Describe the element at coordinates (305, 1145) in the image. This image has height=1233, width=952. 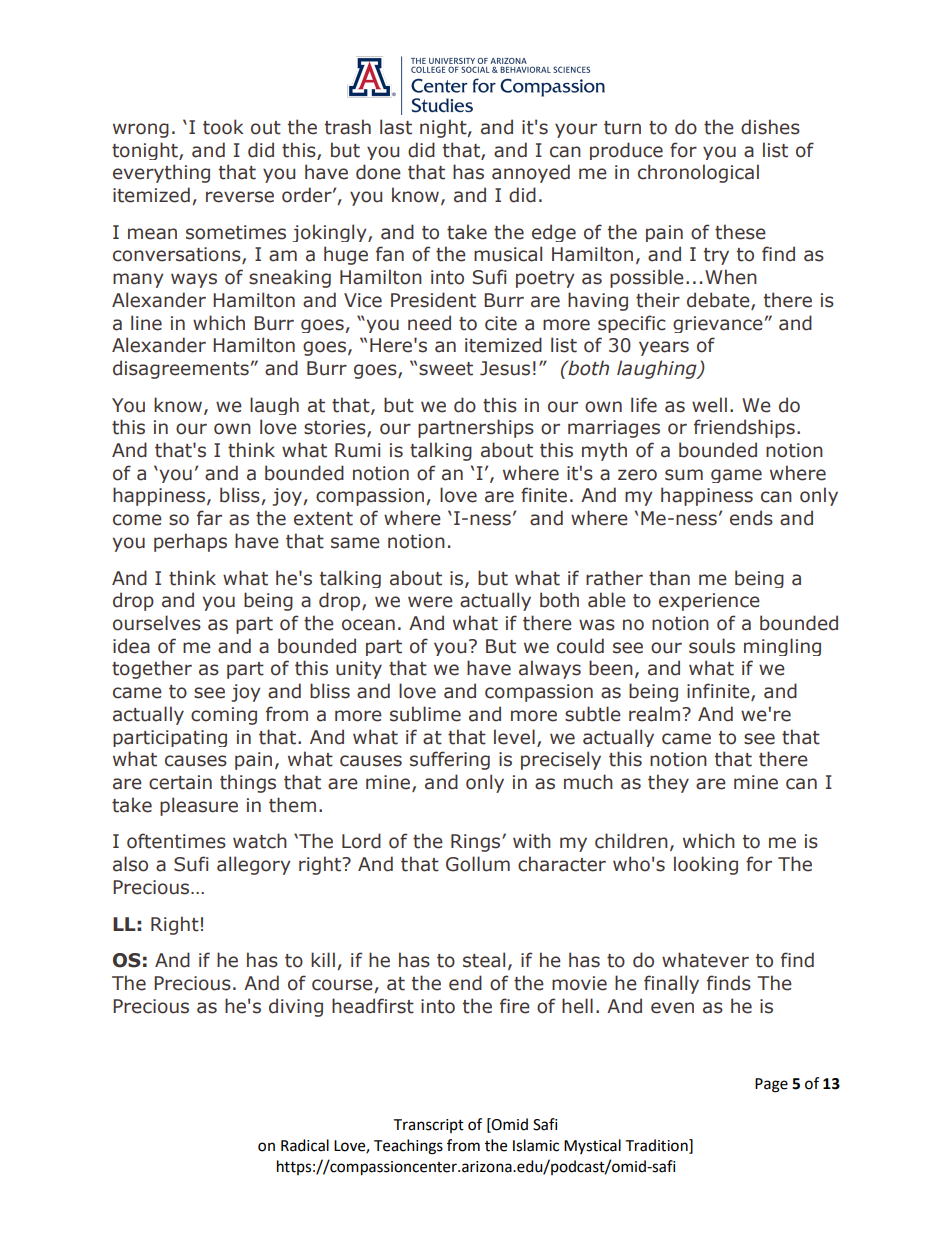
I see `Radical` at that location.
